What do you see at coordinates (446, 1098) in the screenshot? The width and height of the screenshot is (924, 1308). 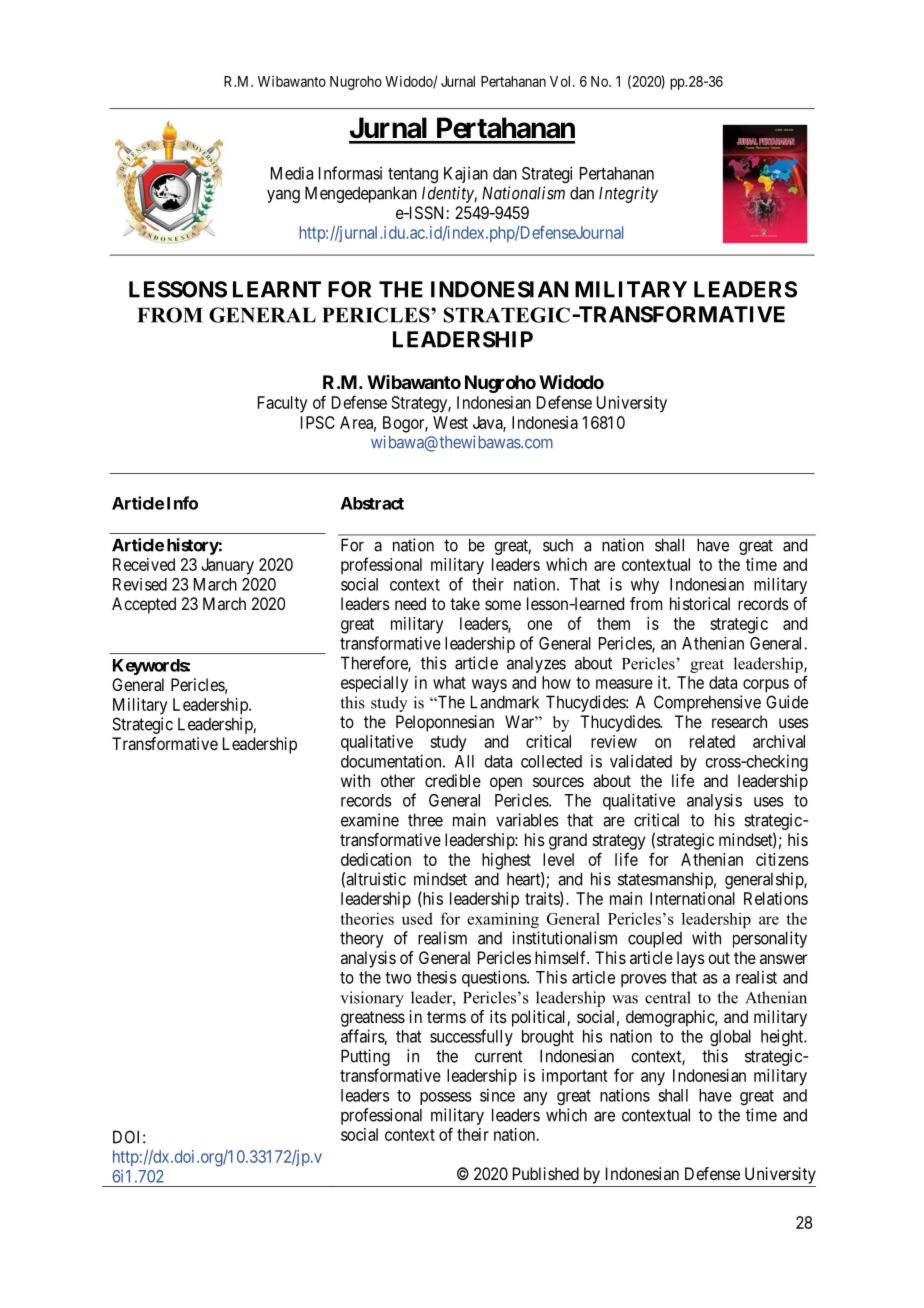 I see `possess` at bounding box center [446, 1098].
